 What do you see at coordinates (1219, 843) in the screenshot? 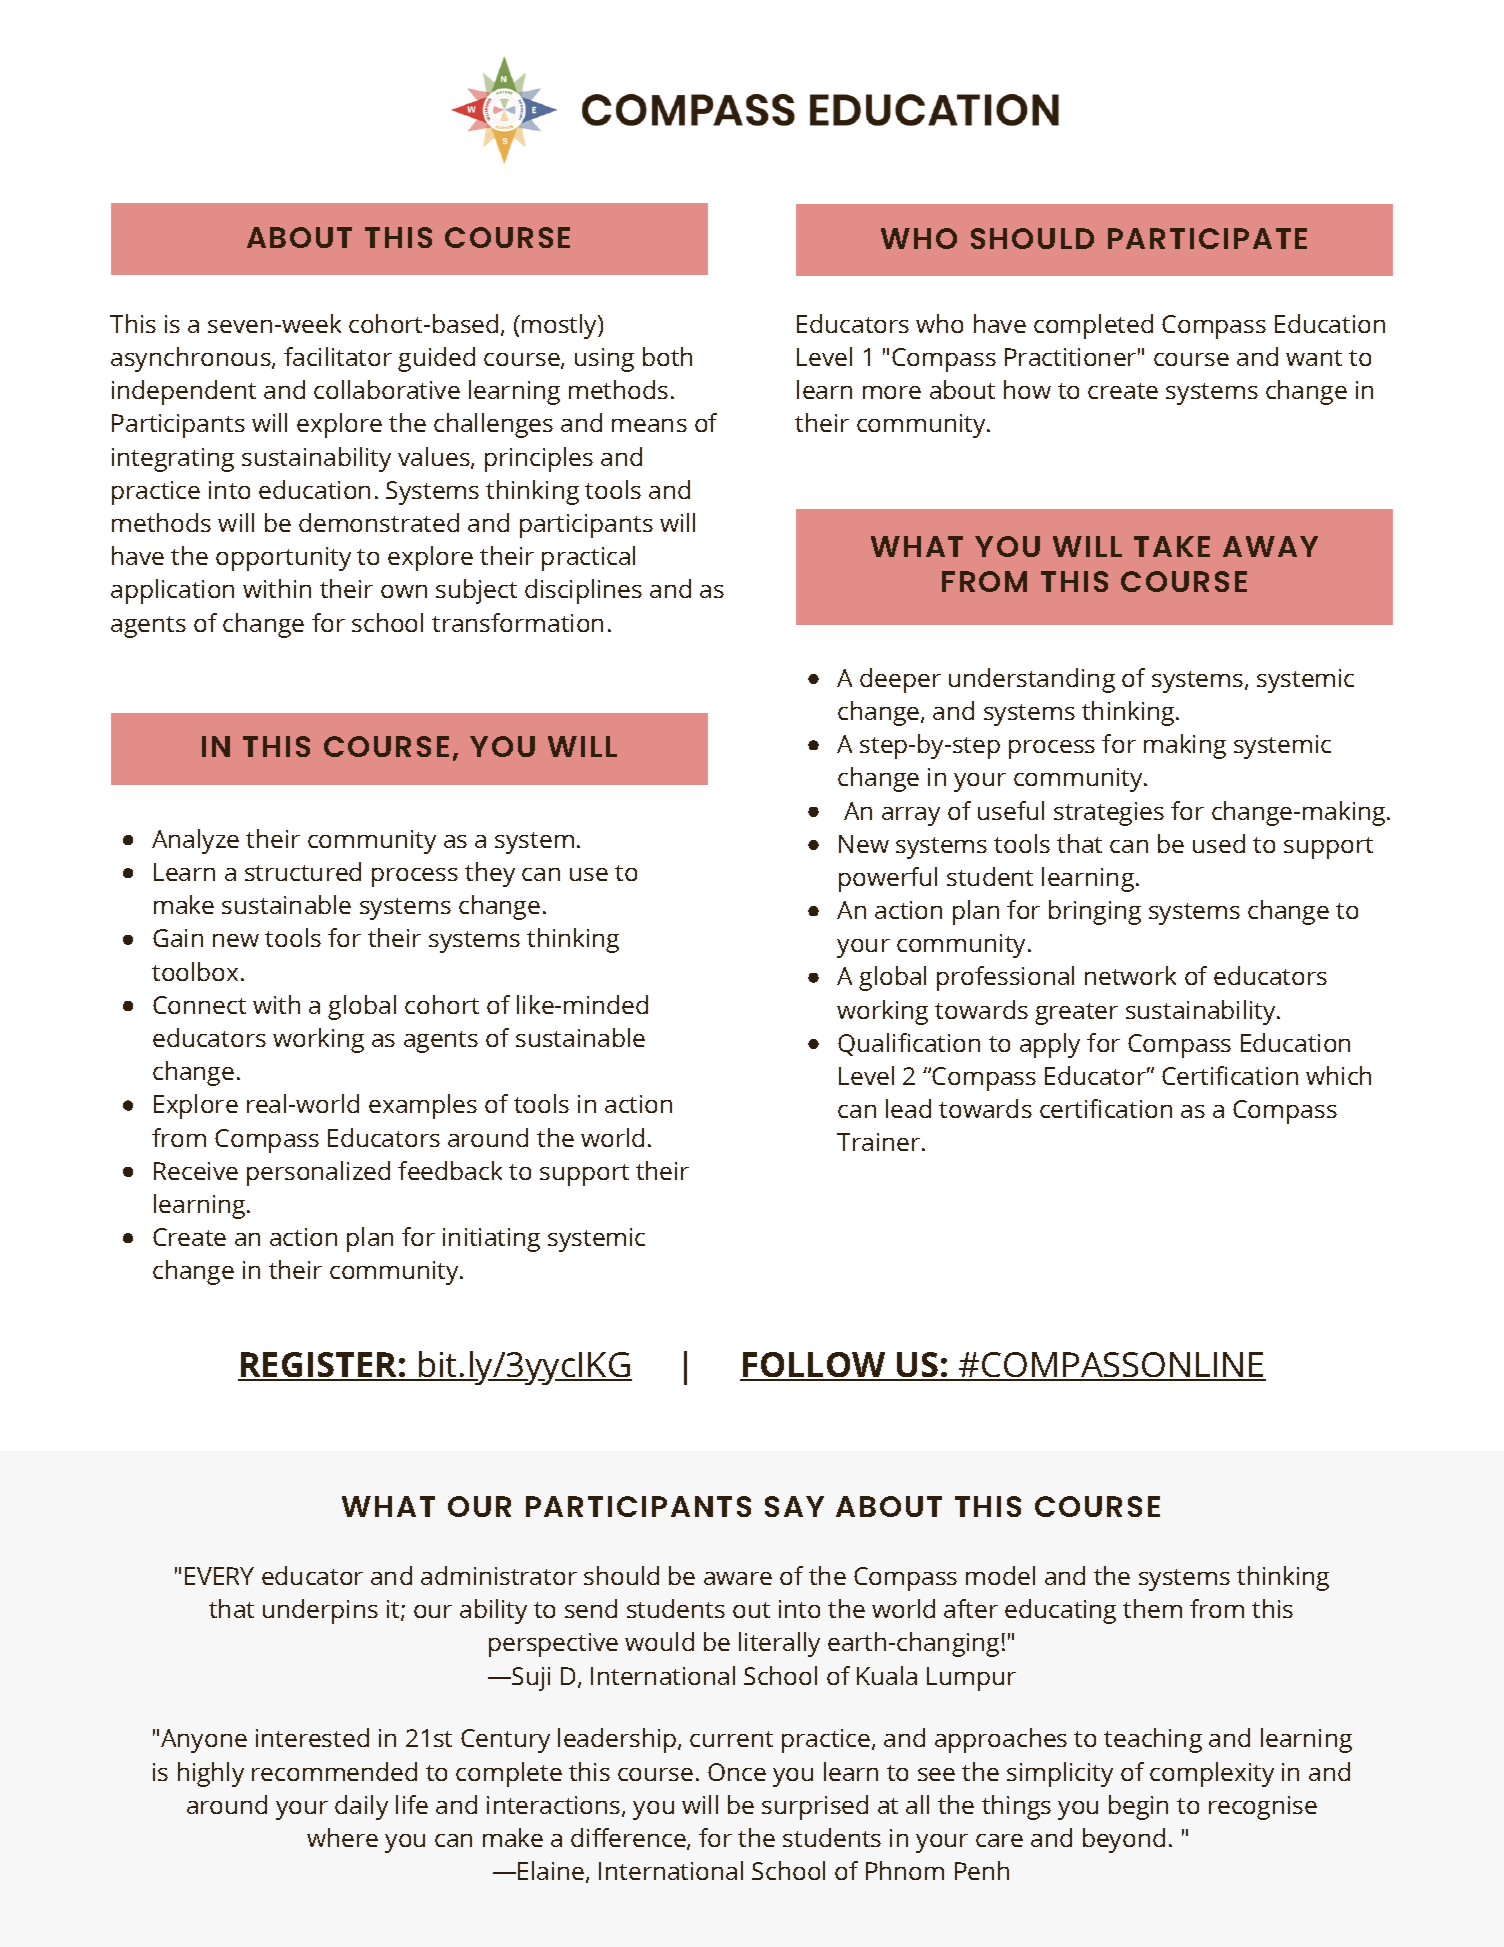
I see `used` at bounding box center [1219, 843].
